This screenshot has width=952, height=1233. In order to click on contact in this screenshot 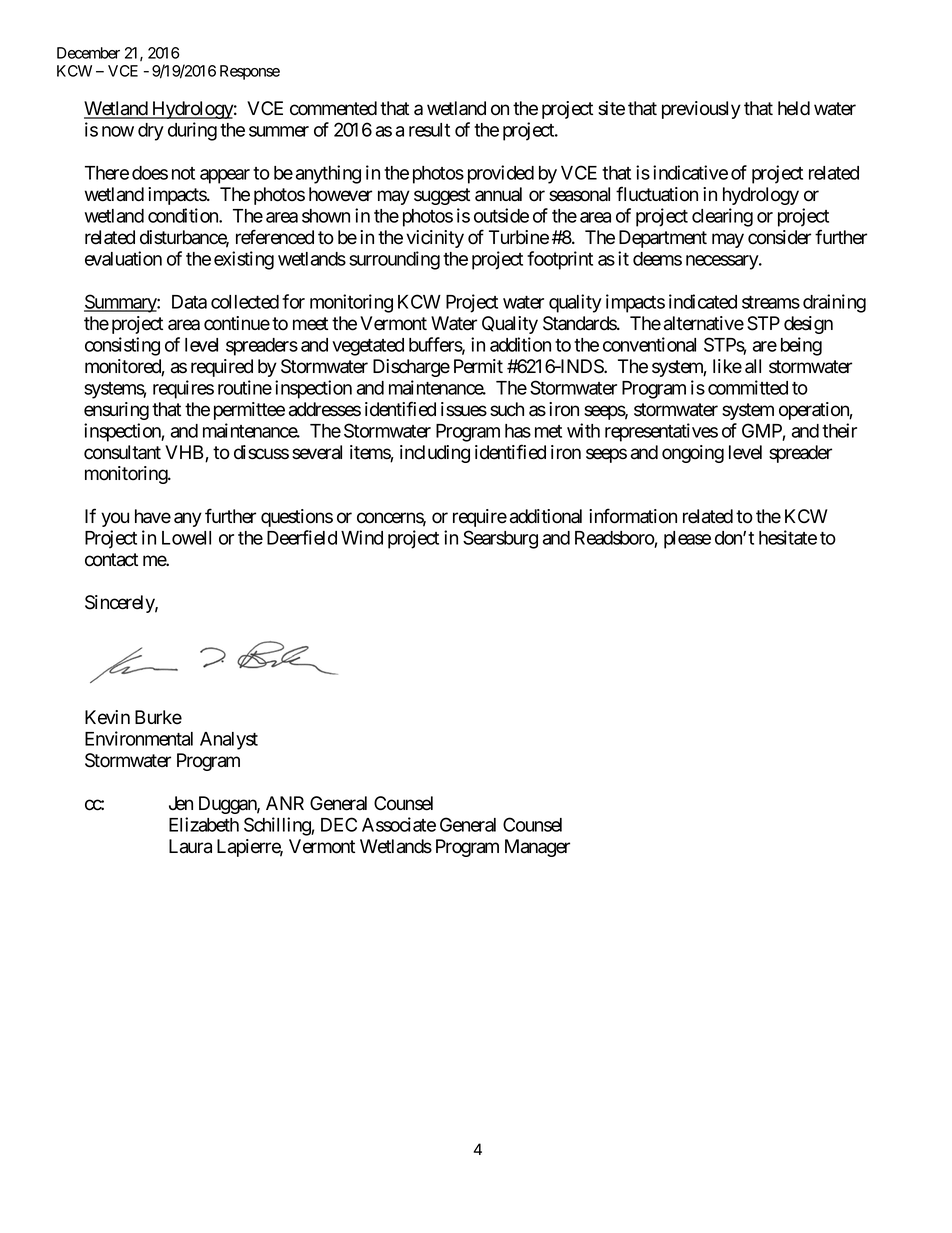, I will do `click(111, 560)`.
